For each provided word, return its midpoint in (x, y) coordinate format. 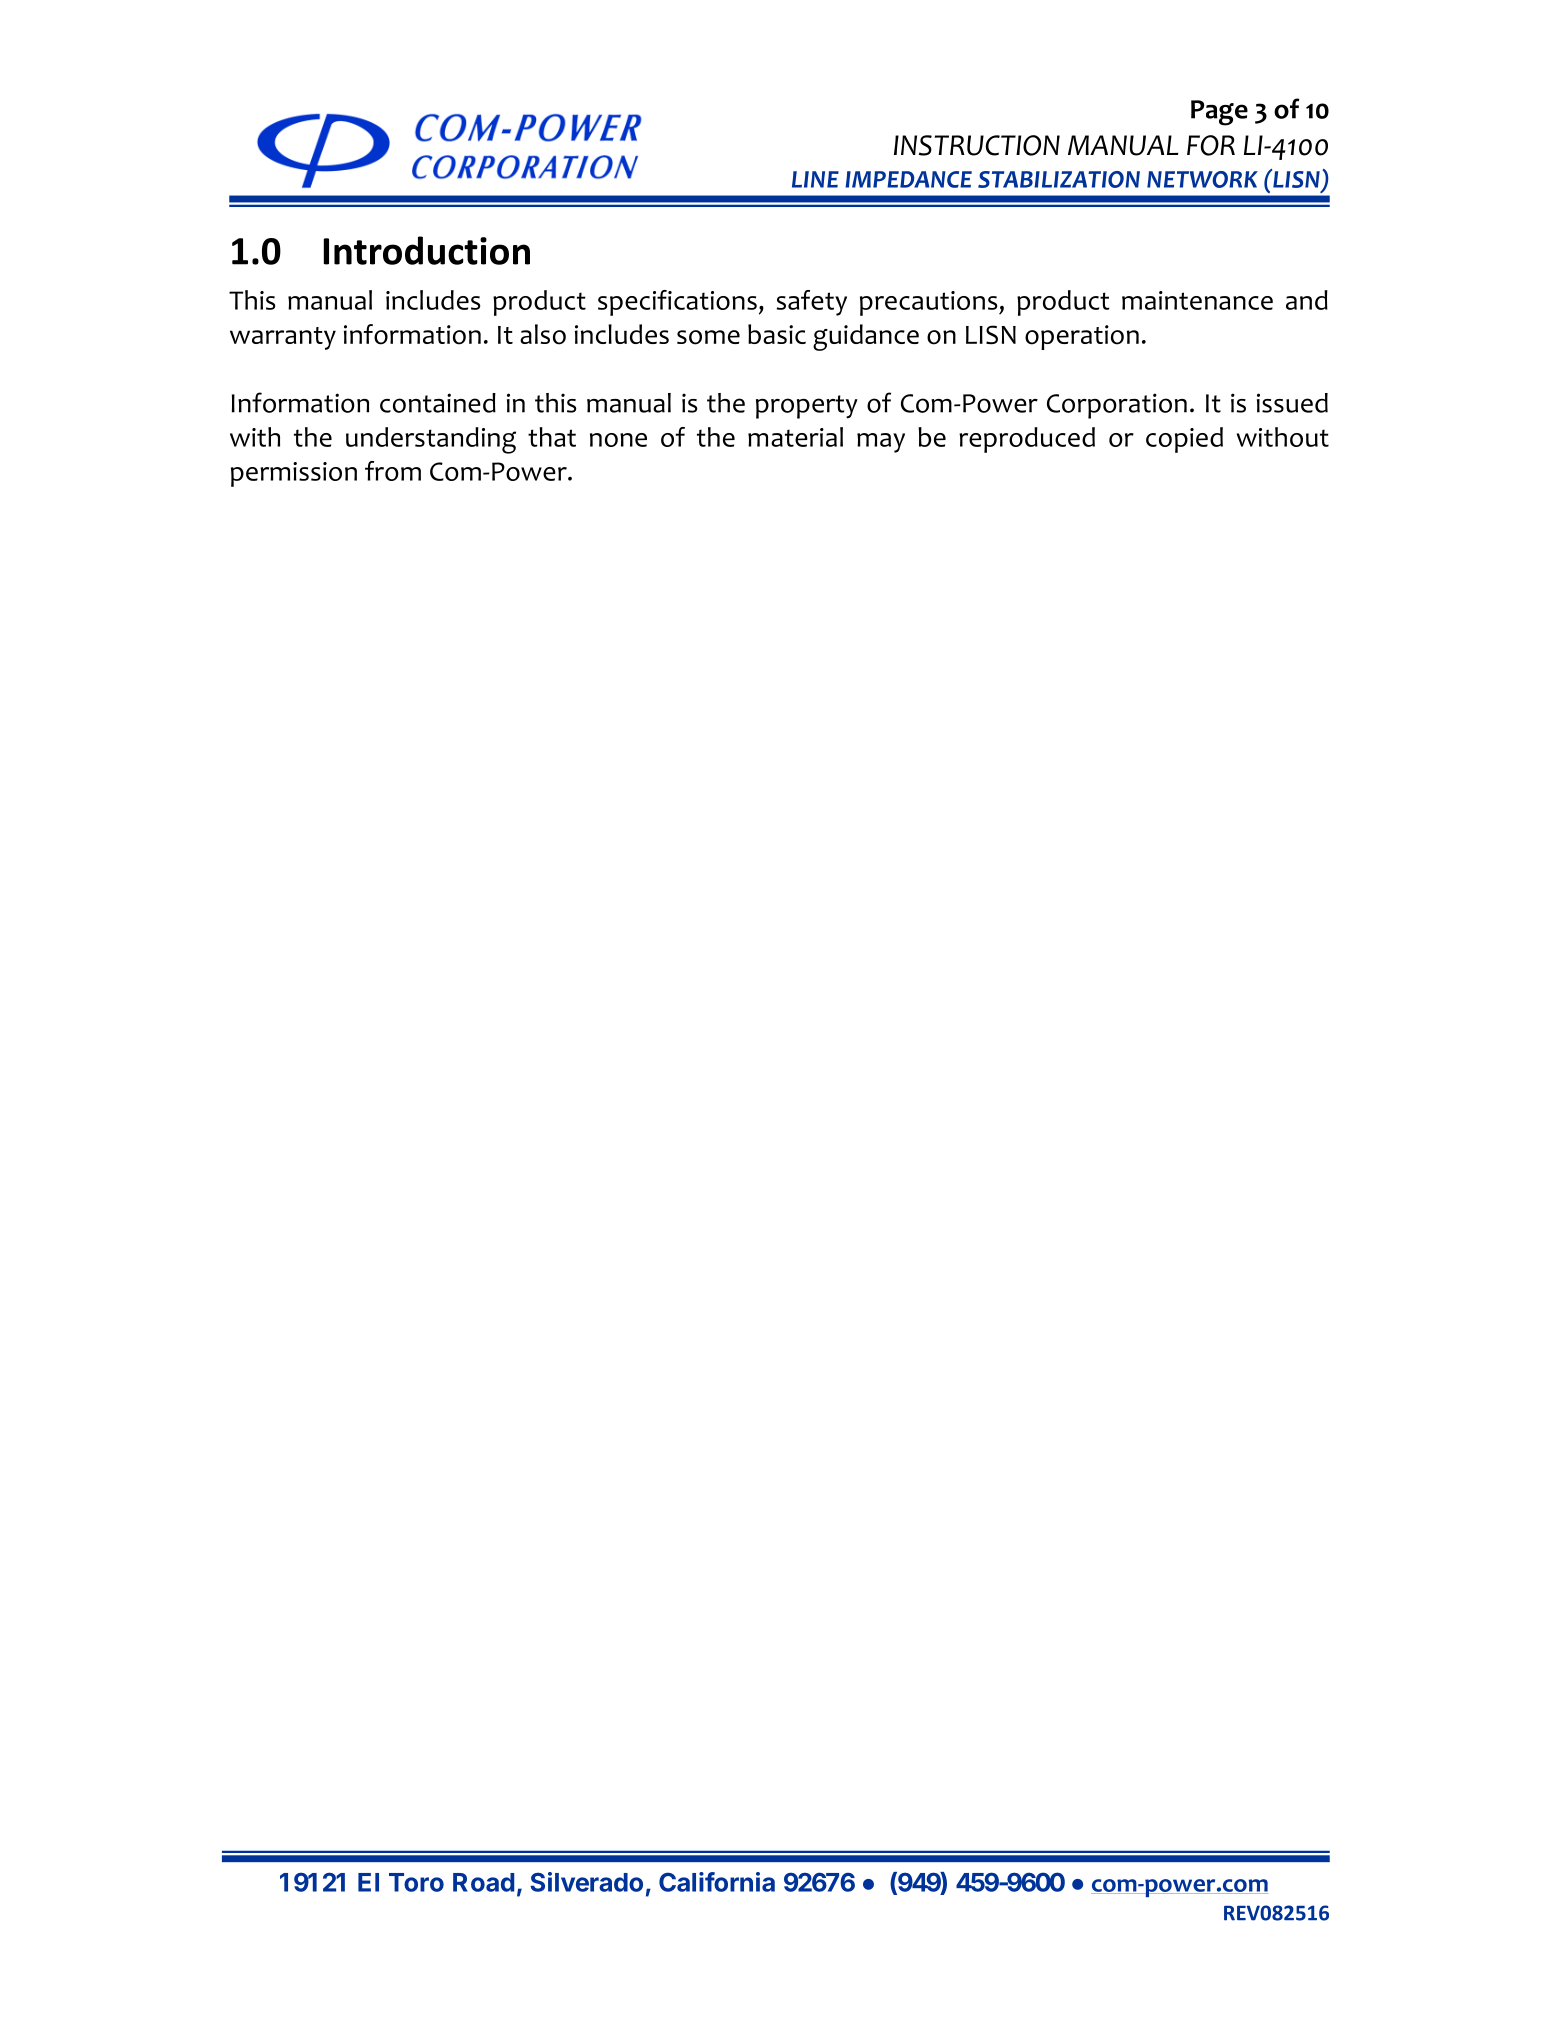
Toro (416, 1882)
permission (294, 474)
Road (483, 1882)
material (795, 437)
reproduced (1027, 440)
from (393, 471)
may (881, 443)
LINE (815, 179)
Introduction (427, 250)
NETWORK (1202, 179)
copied (1184, 440)
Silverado (586, 1882)
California (717, 1882)
